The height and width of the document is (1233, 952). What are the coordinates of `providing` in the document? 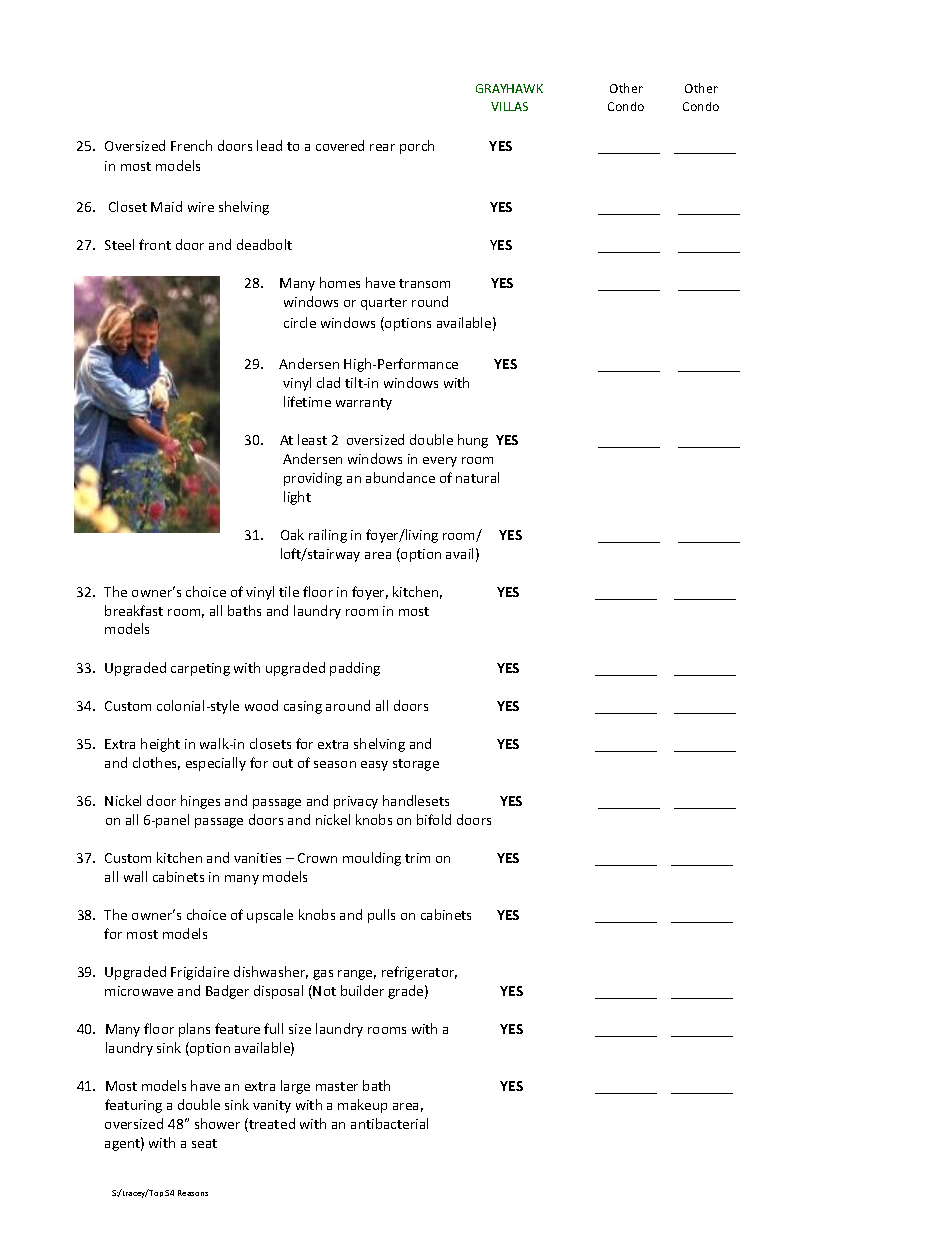 It's located at (313, 479).
